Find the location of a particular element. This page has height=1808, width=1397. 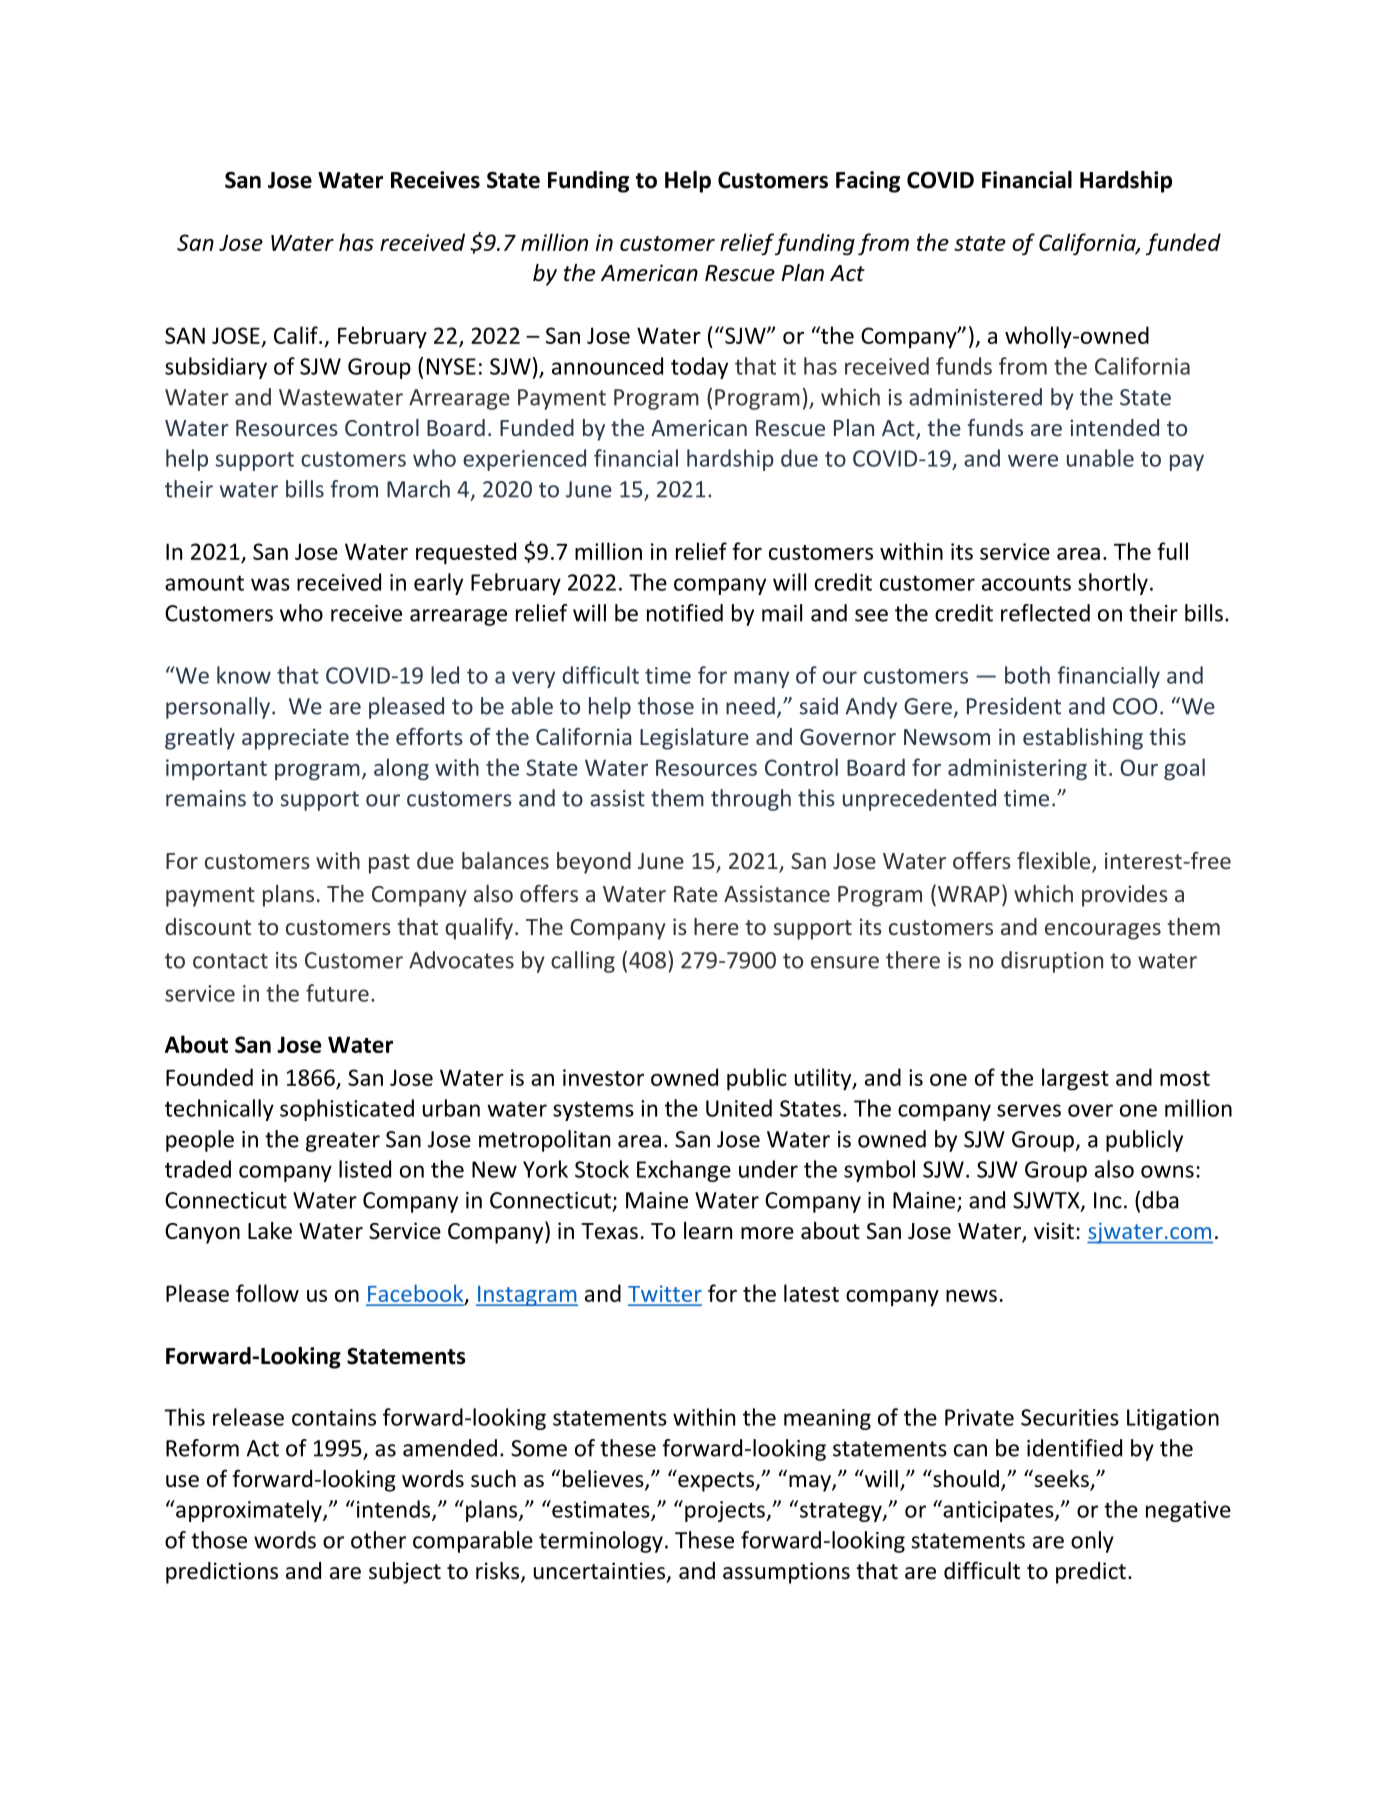

administered is located at coordinates (975, 397).
